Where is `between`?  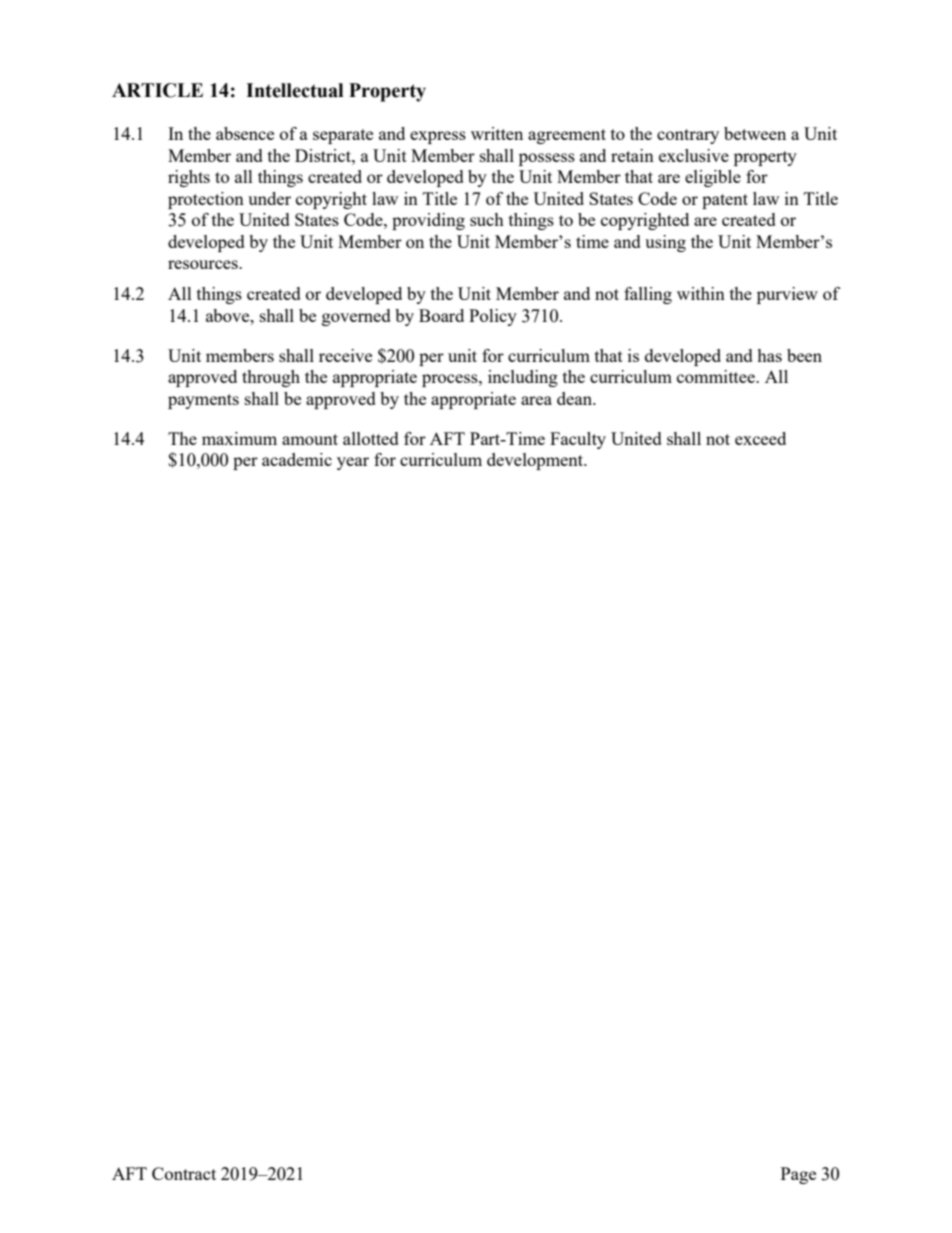 between is located at coordinates (755, 133).
